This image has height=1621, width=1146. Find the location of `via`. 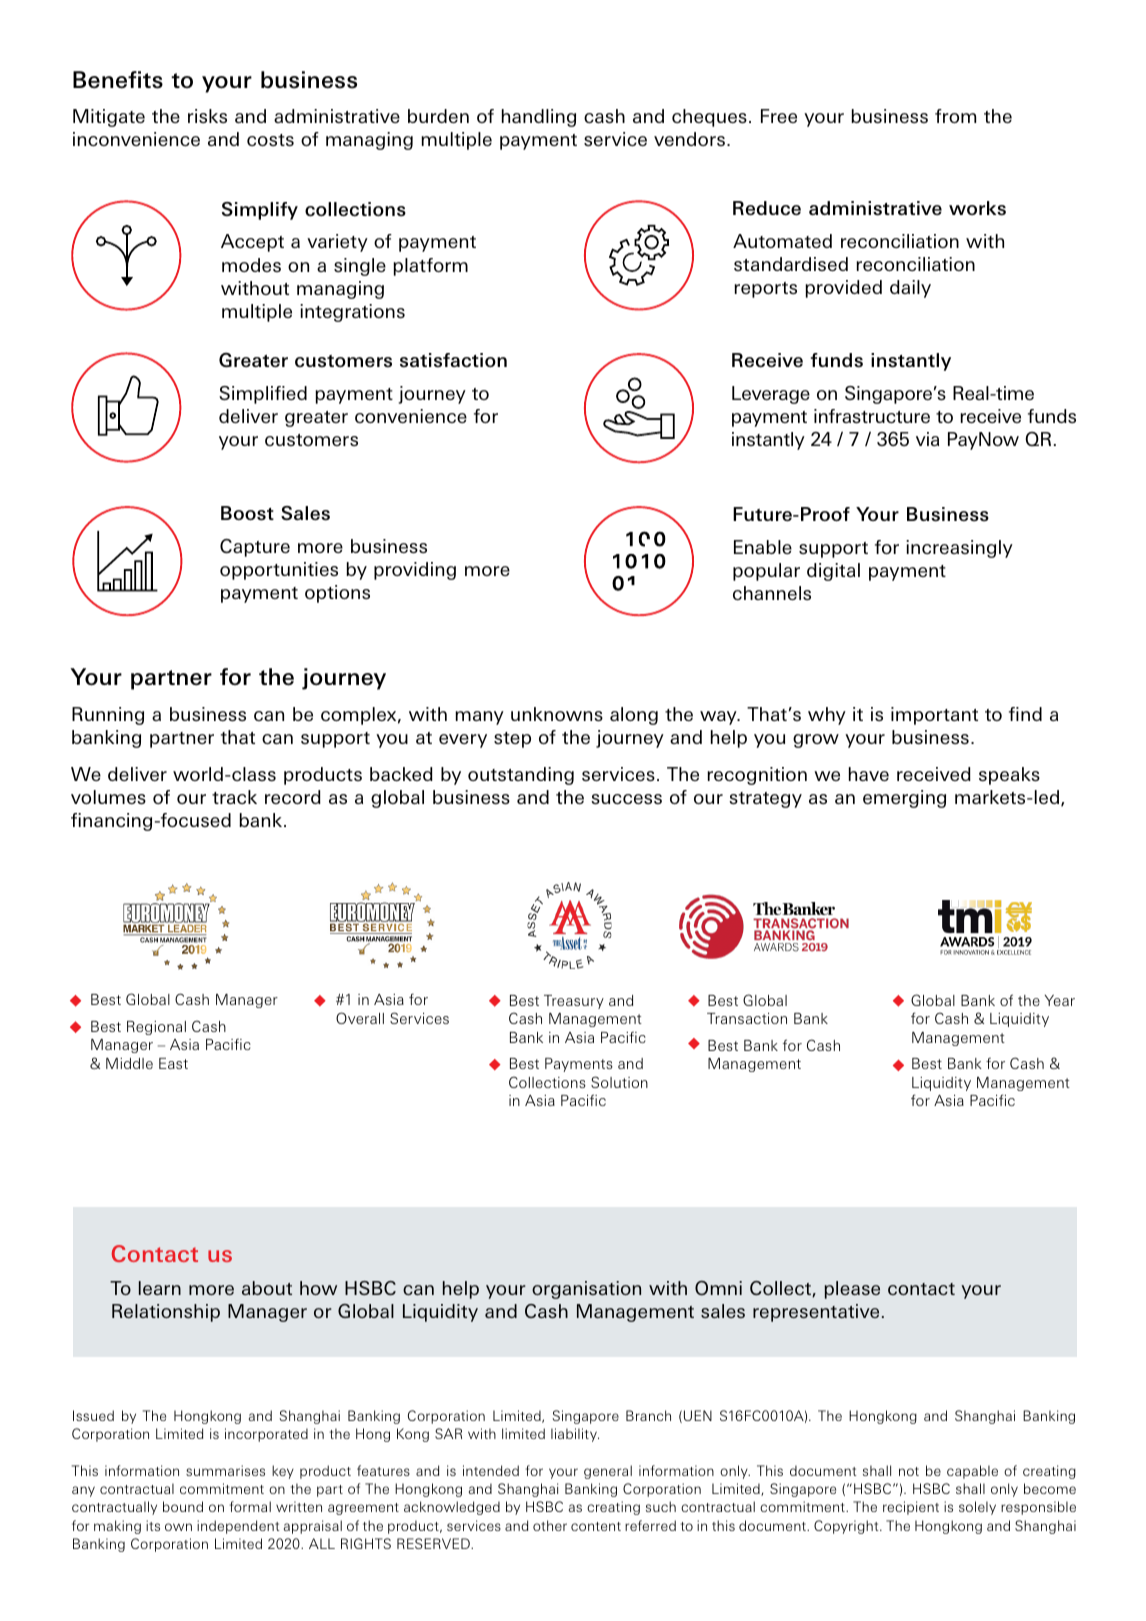

via is located at coordinates (927, 439).
